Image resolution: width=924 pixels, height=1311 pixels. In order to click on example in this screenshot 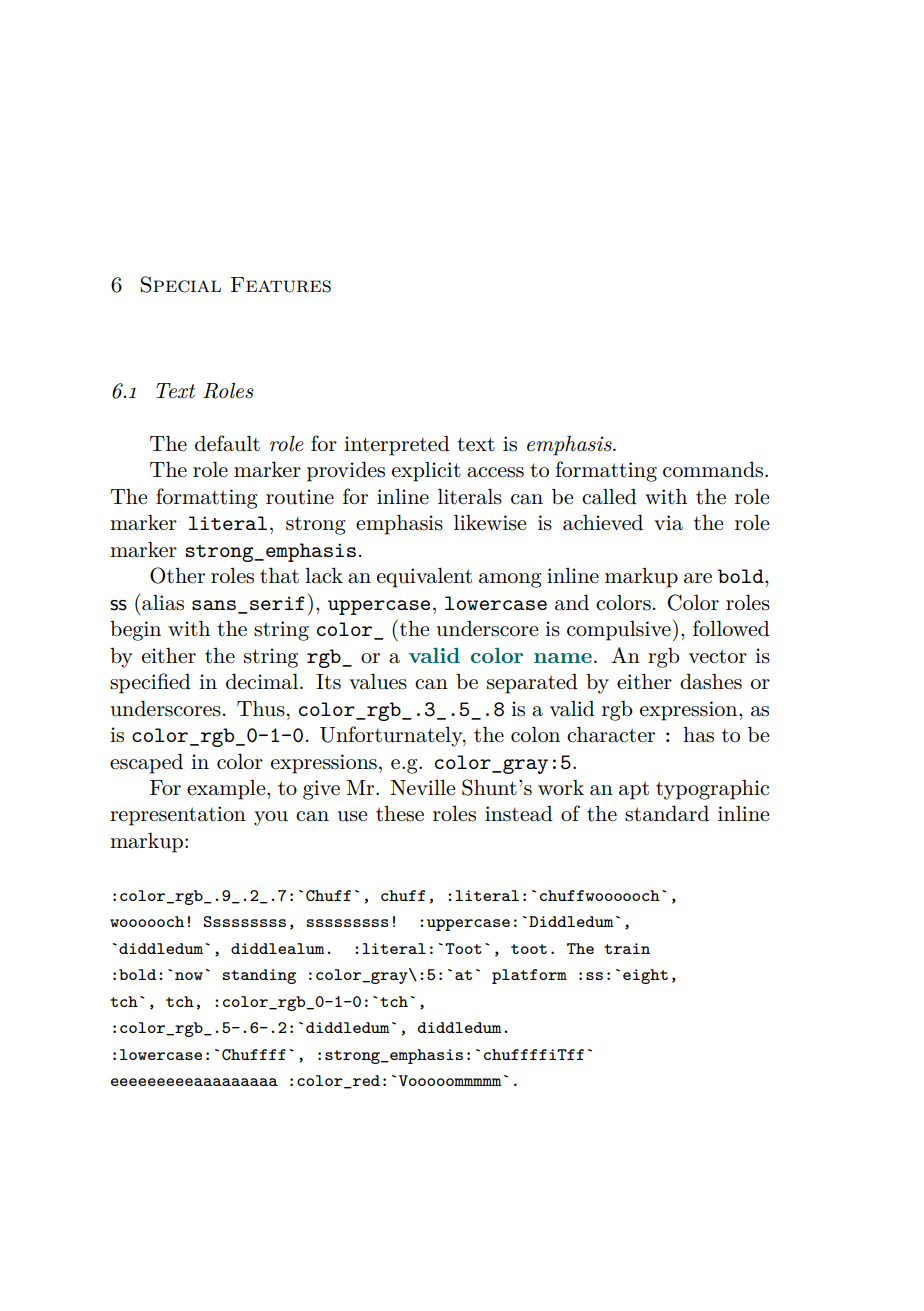, I will do `click(227, 790)`.
